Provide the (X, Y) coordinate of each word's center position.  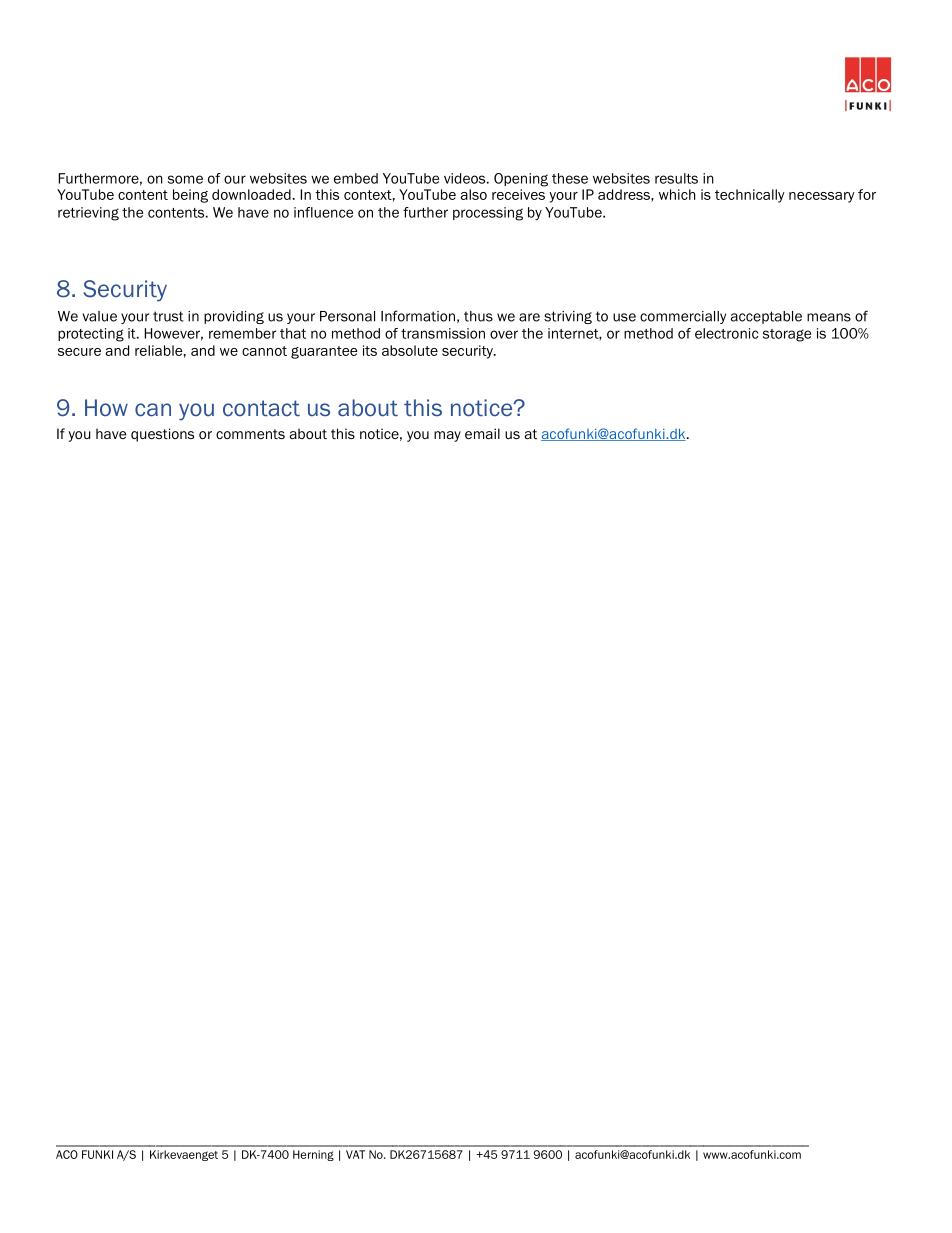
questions (162, 435)
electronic (726, 333)
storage (787, 335)
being (190, 196)
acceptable (766, 317)
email (482, 433)
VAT (355, 1154)
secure (79, 352)
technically (750, 196)
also (474, 194)
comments (250, 434)
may (447, 436)
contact (261, 408)
